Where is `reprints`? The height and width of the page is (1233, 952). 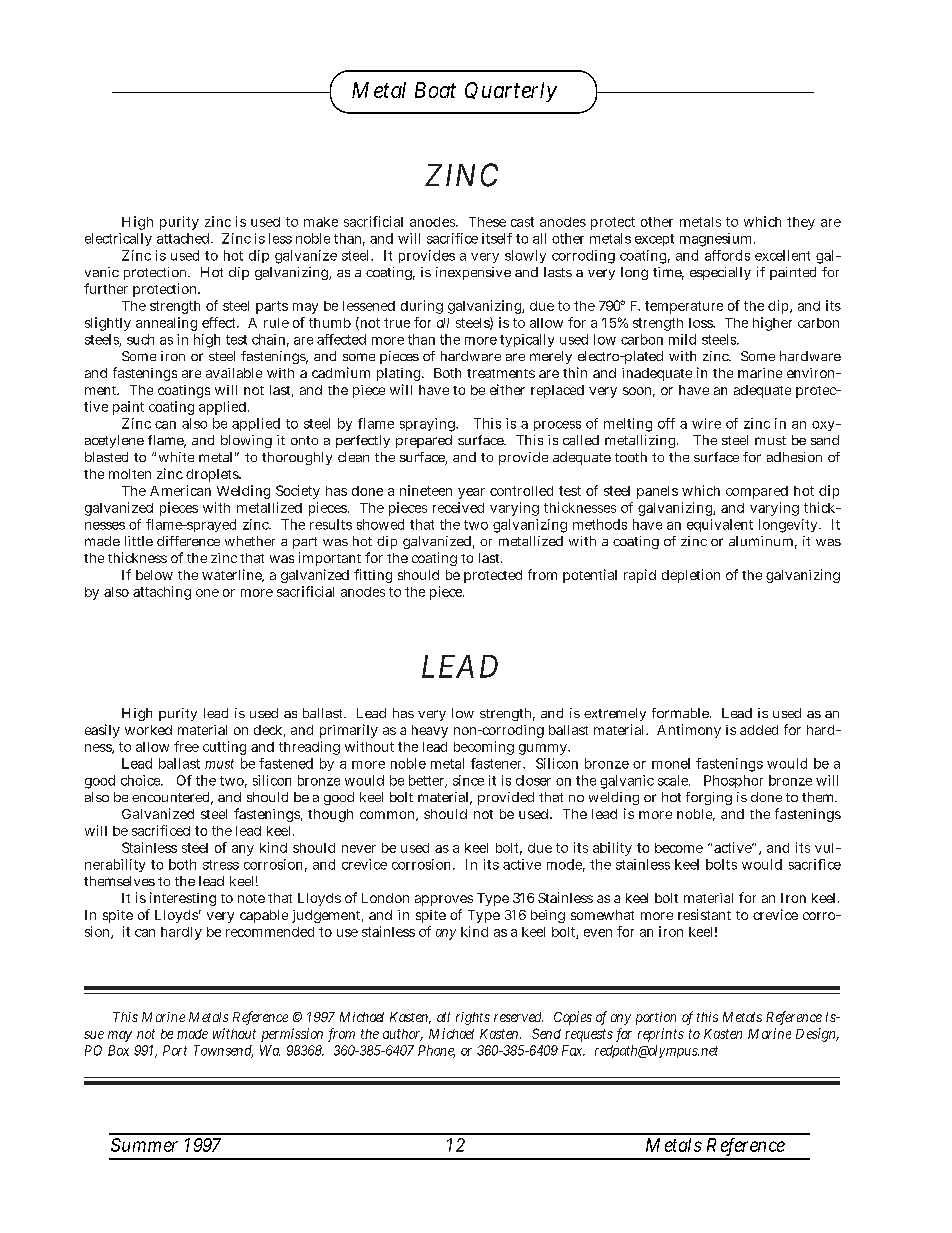 reprints is located at coordinates (661, 1035).
